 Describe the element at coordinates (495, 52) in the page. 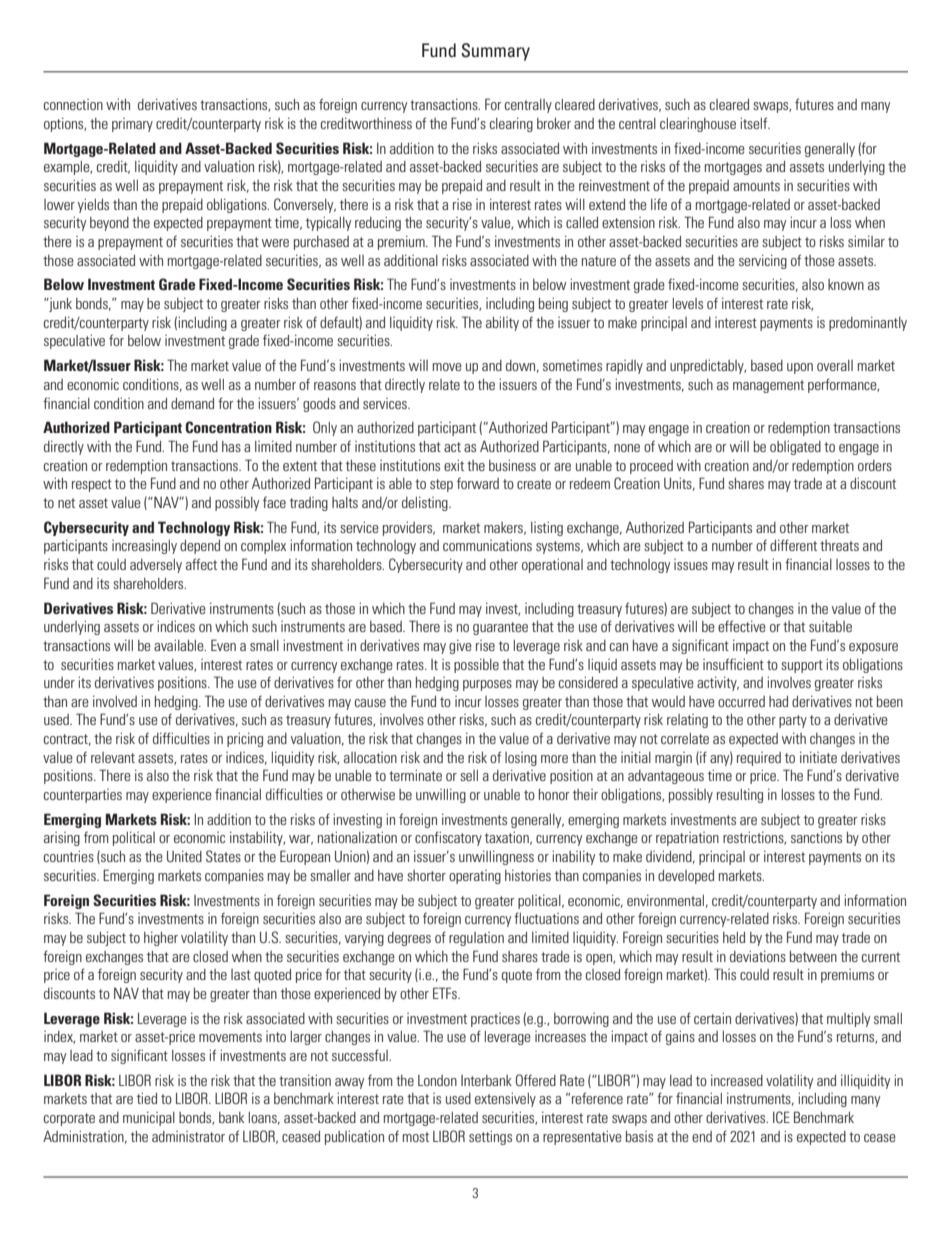

I see `Summary` at that location.
